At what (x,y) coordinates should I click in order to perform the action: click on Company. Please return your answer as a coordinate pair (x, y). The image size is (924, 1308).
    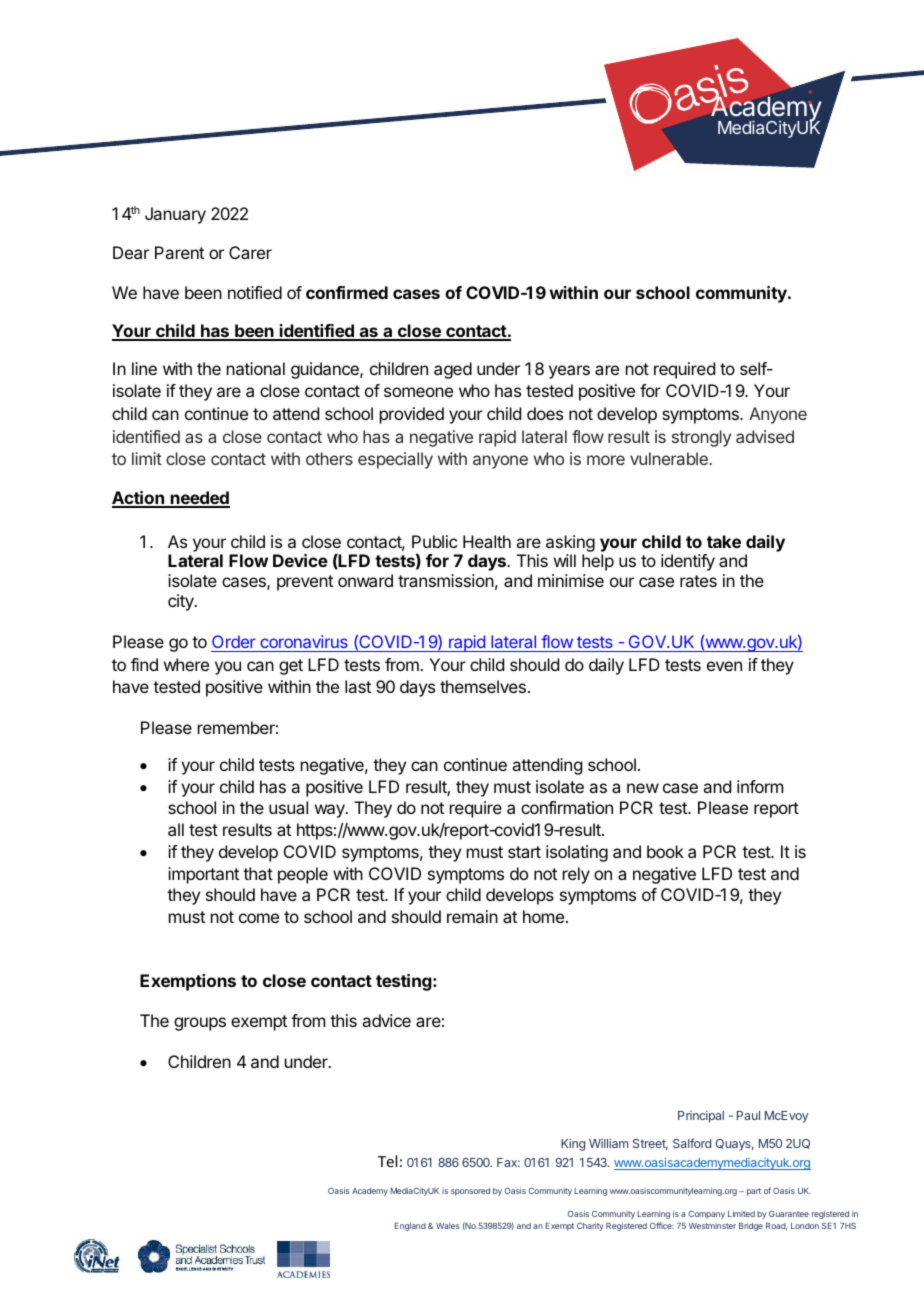
    Looking at the image, I should click on (707, 1214).
